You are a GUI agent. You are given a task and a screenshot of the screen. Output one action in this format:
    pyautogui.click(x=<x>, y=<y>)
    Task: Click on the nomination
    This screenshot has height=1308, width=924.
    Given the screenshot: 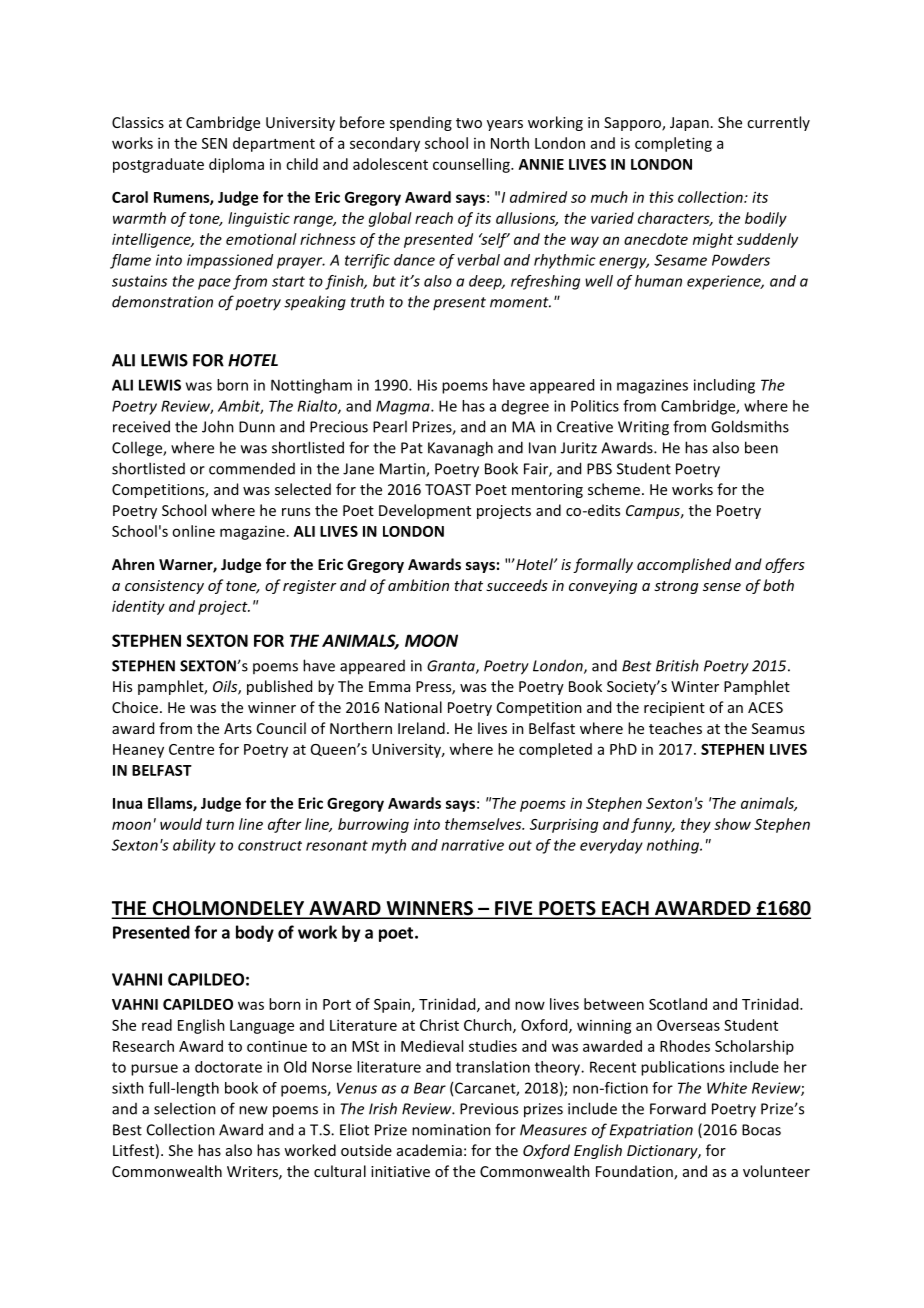 What is the action you would take?
    pyautogui.click(x=451, y=1130)
